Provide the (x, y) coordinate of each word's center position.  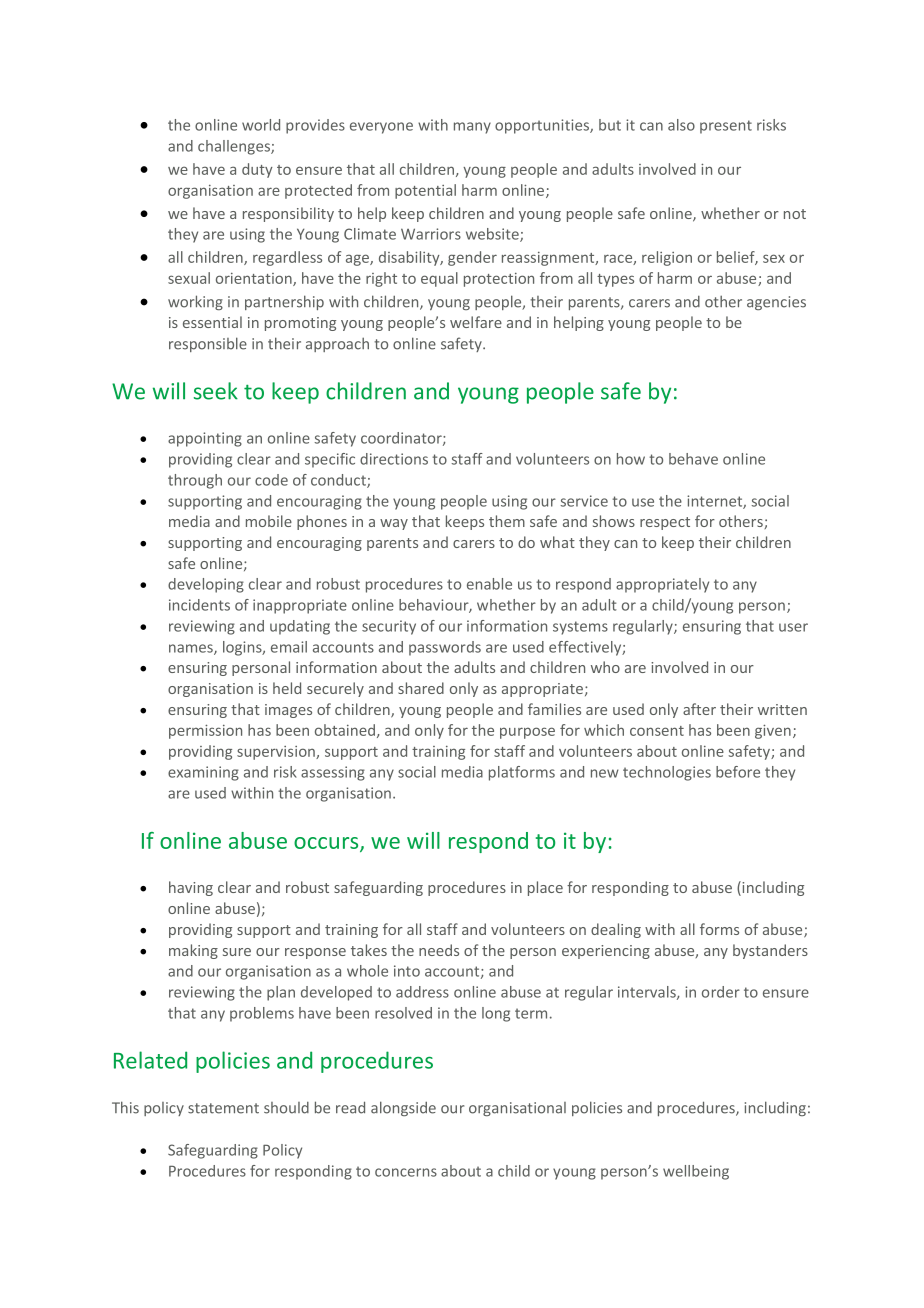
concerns (406, 1172)
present (726, 127)
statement (223, 1108)
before (738, 772)
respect (665, 523)
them (507, 521)
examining (203, 773)
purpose (527, 733)
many (472, 128)
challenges (235, 147)
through (195, 481)
